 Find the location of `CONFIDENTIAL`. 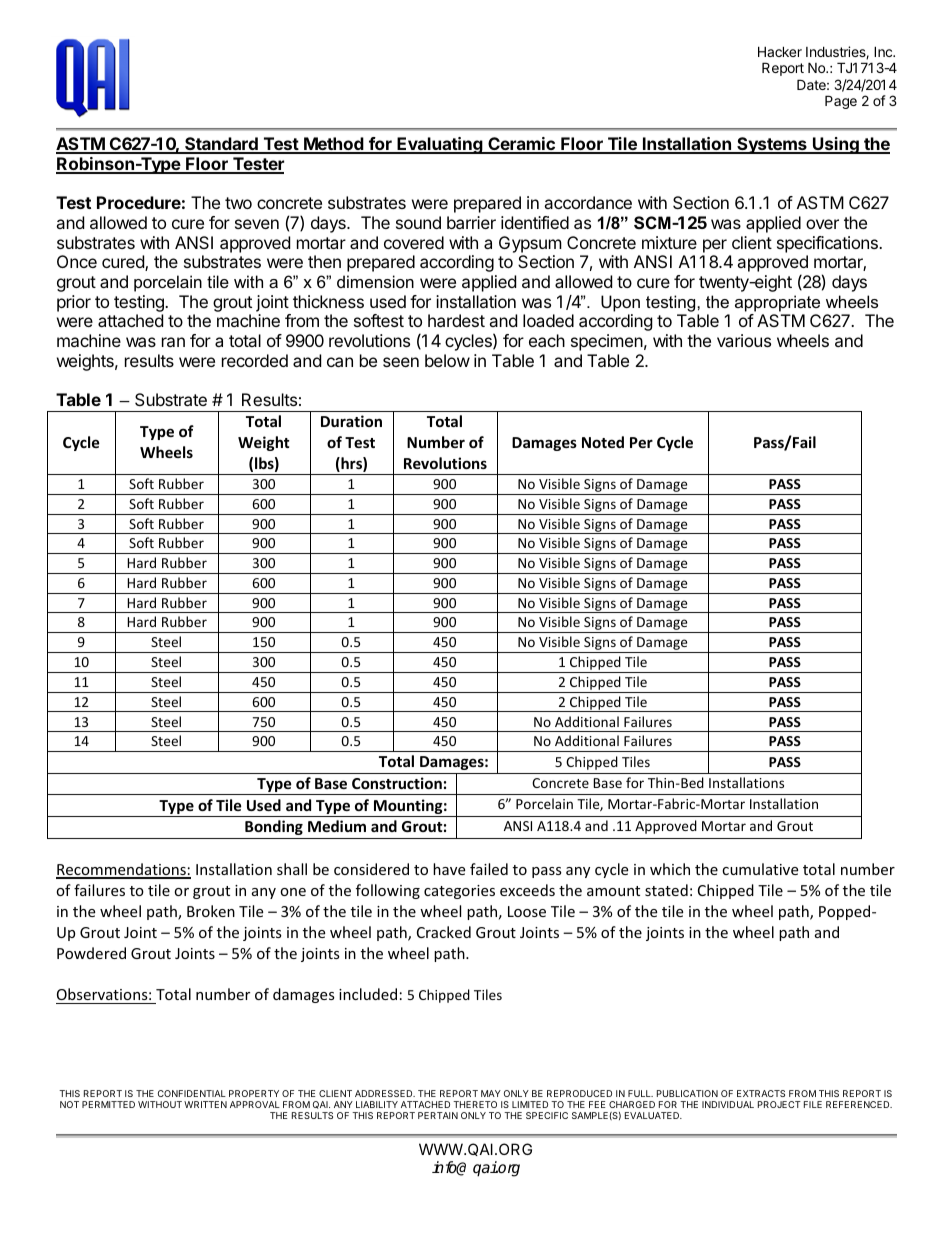

CONFIDENTIAL is located at coordinates (192, 1093).
